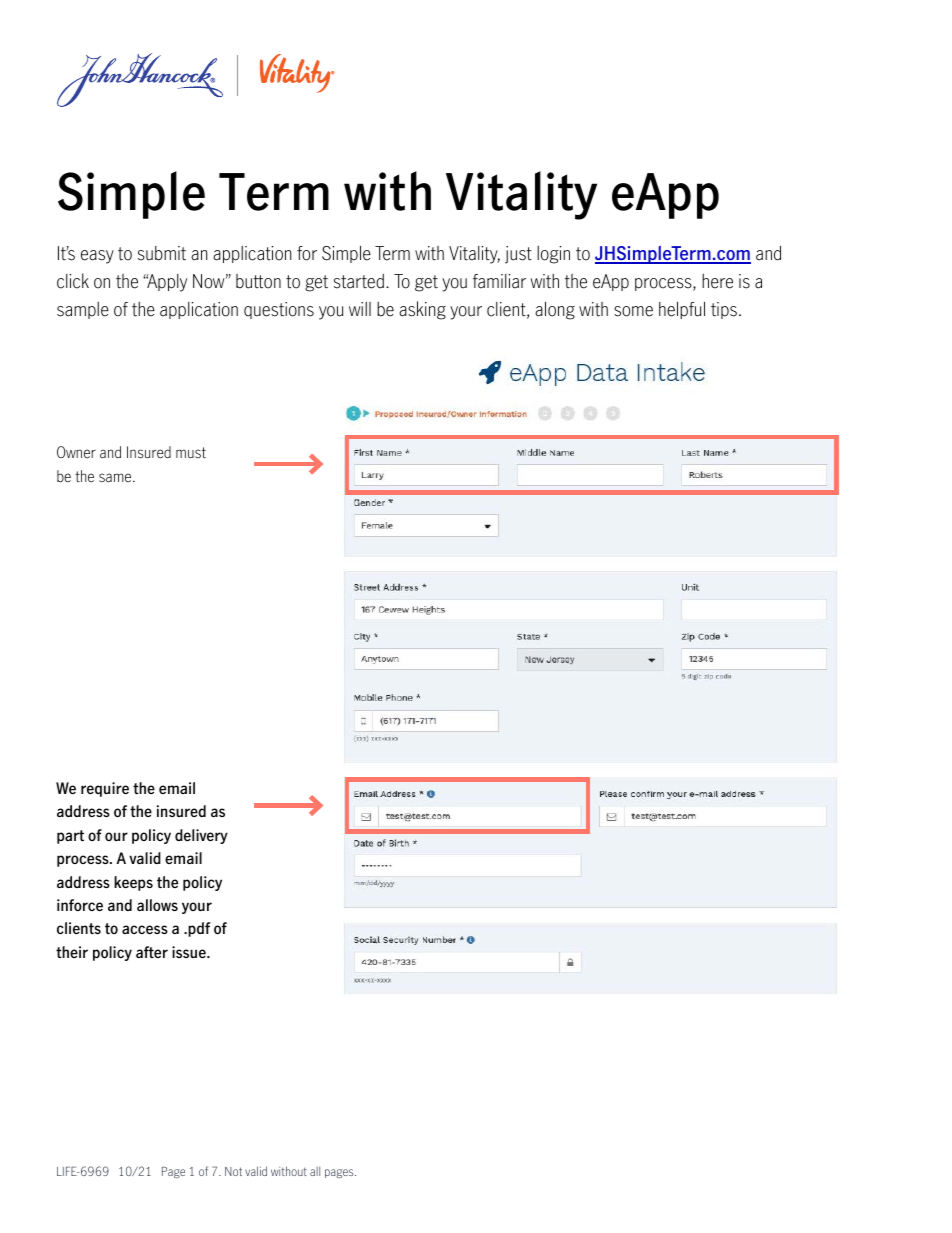 Image resolution: width=952 pixels, height=1233 pixels. Describe the element at coordinates (201, 836) in the screenshot. I see `delivery` at that location.
